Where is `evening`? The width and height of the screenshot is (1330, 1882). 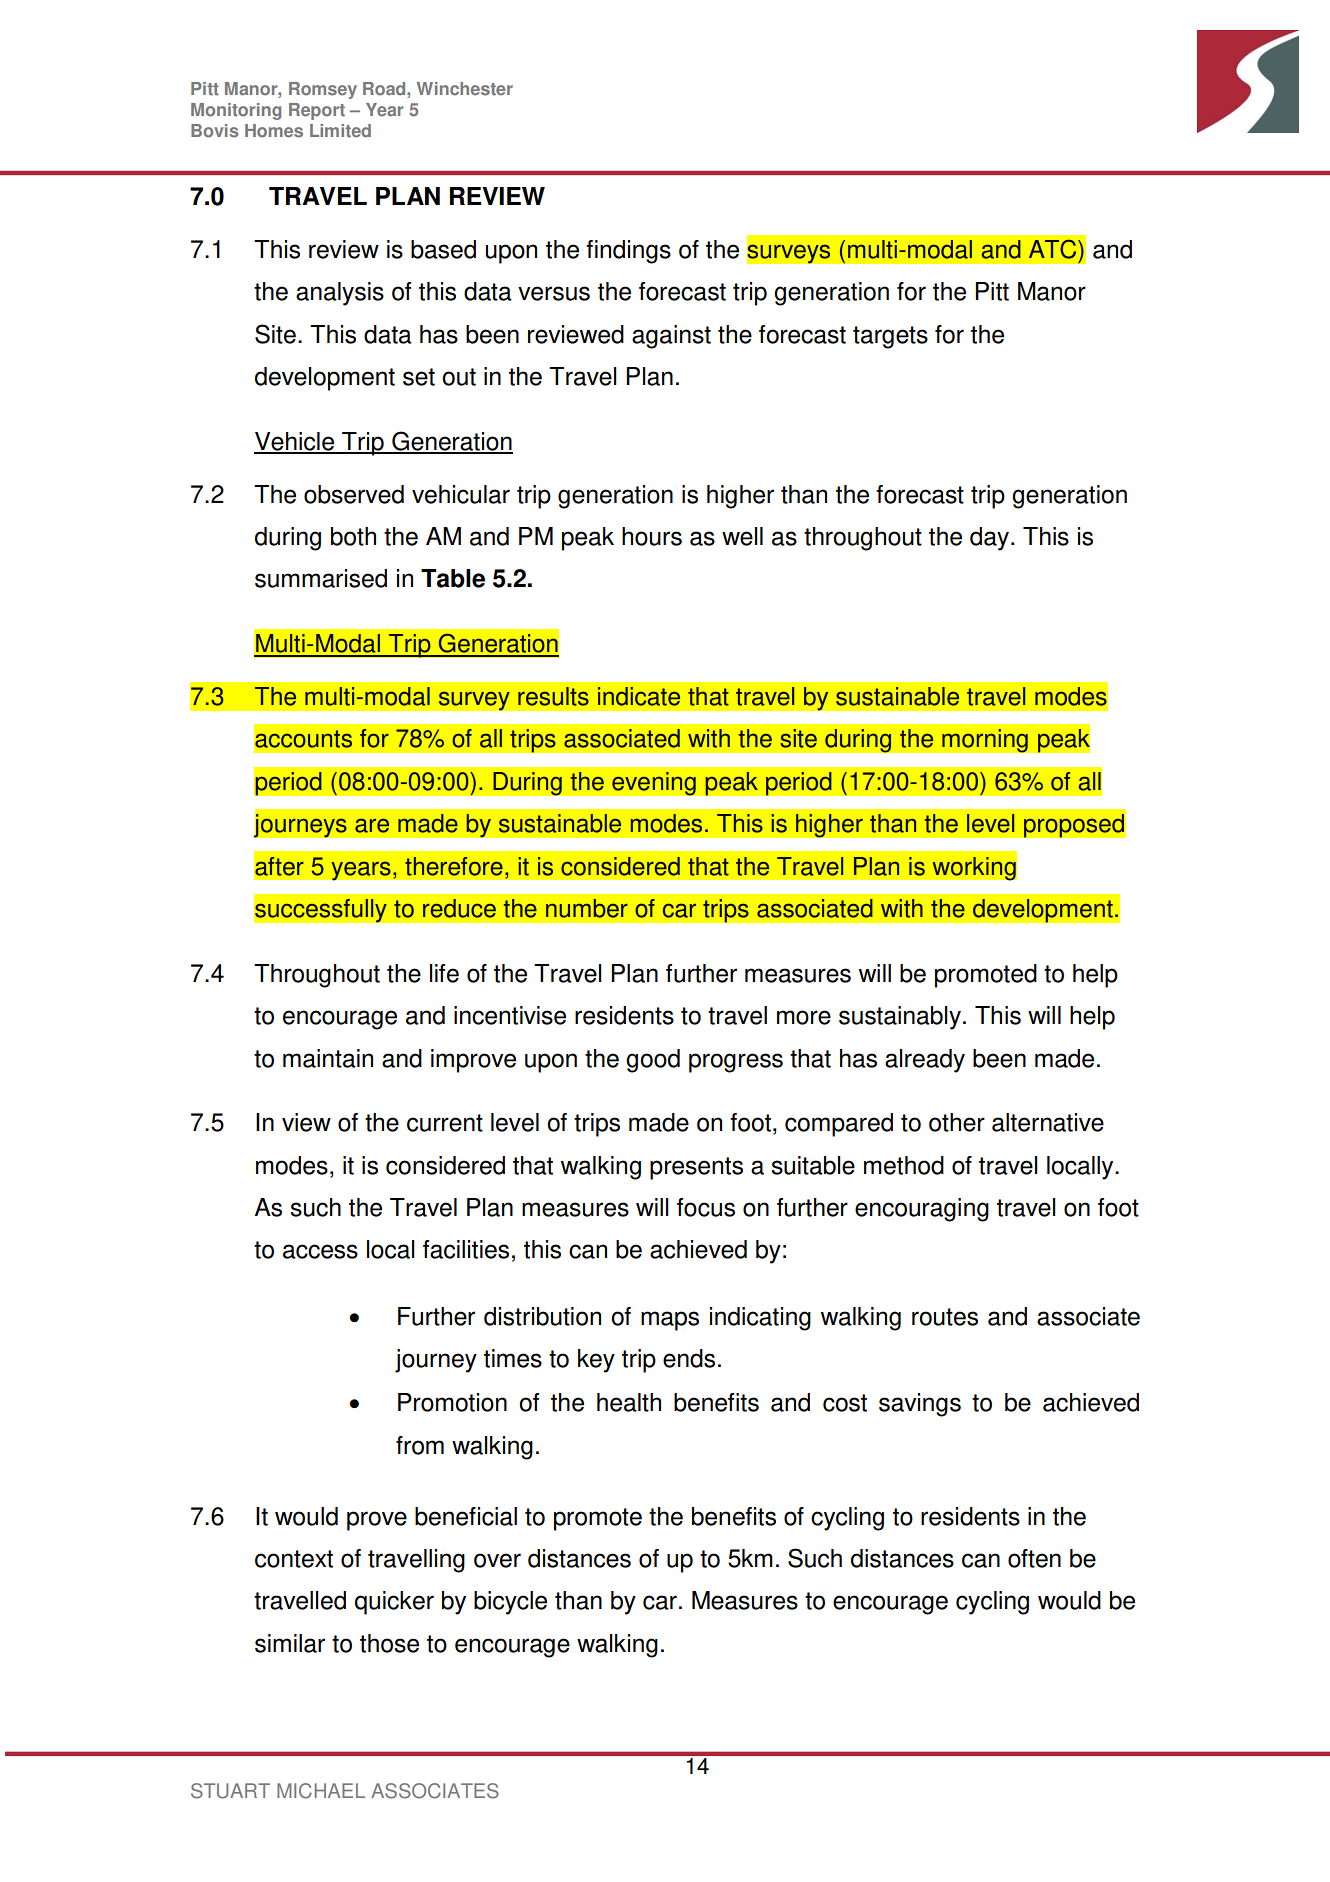 evening is located at coordinates (654, 784).
